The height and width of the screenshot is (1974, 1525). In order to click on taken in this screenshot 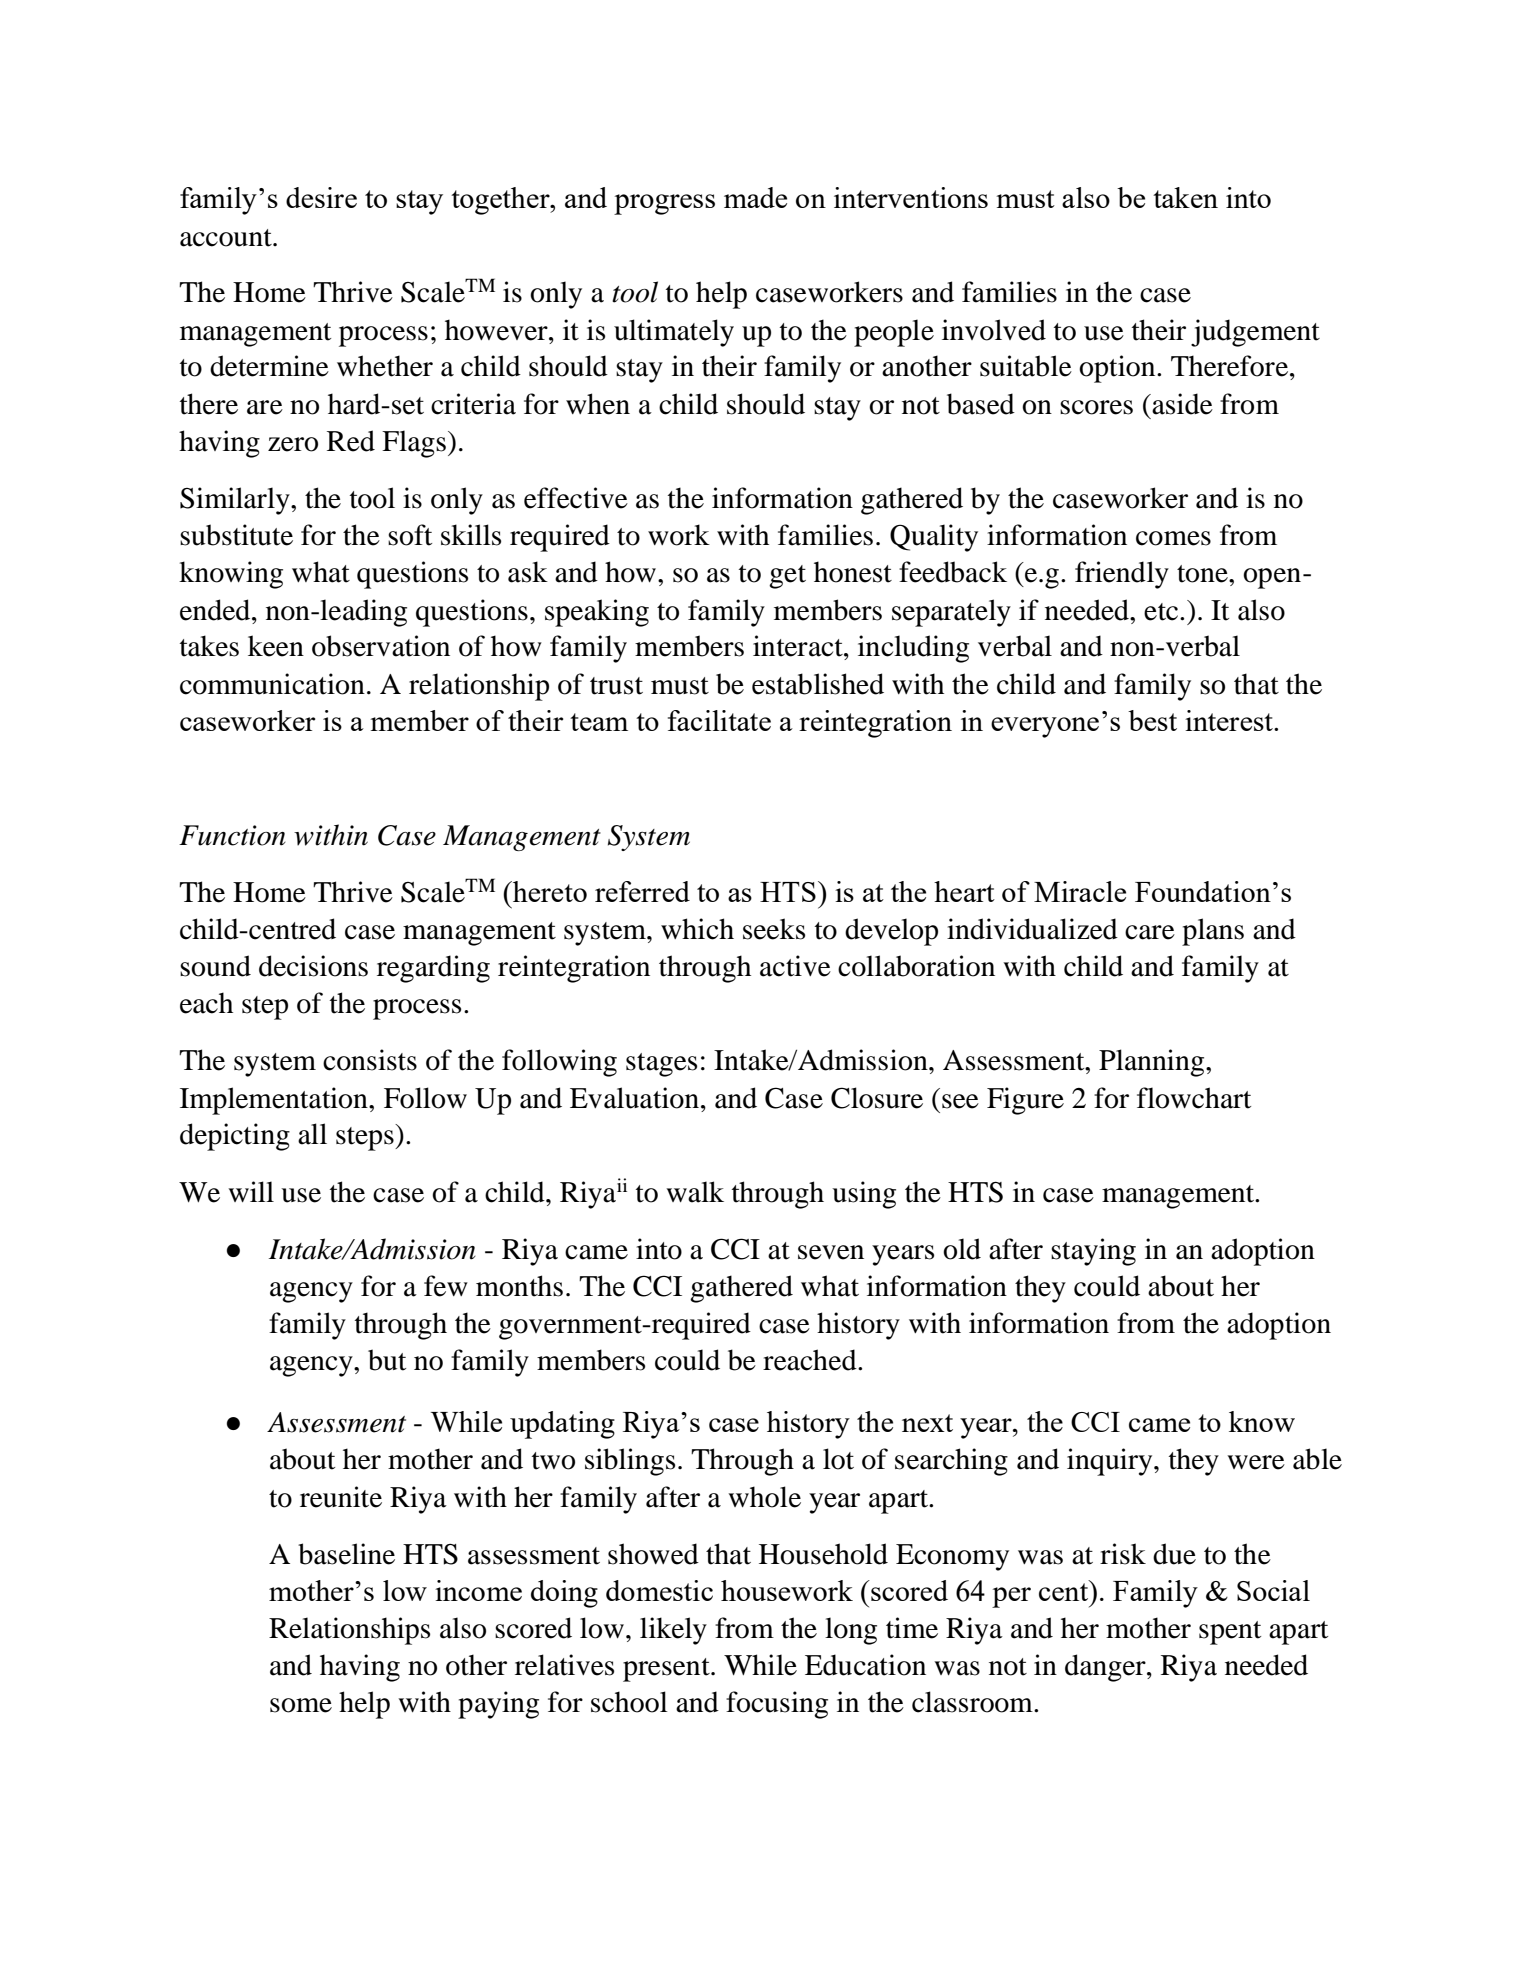, I will do `click(1185, 197)`.
